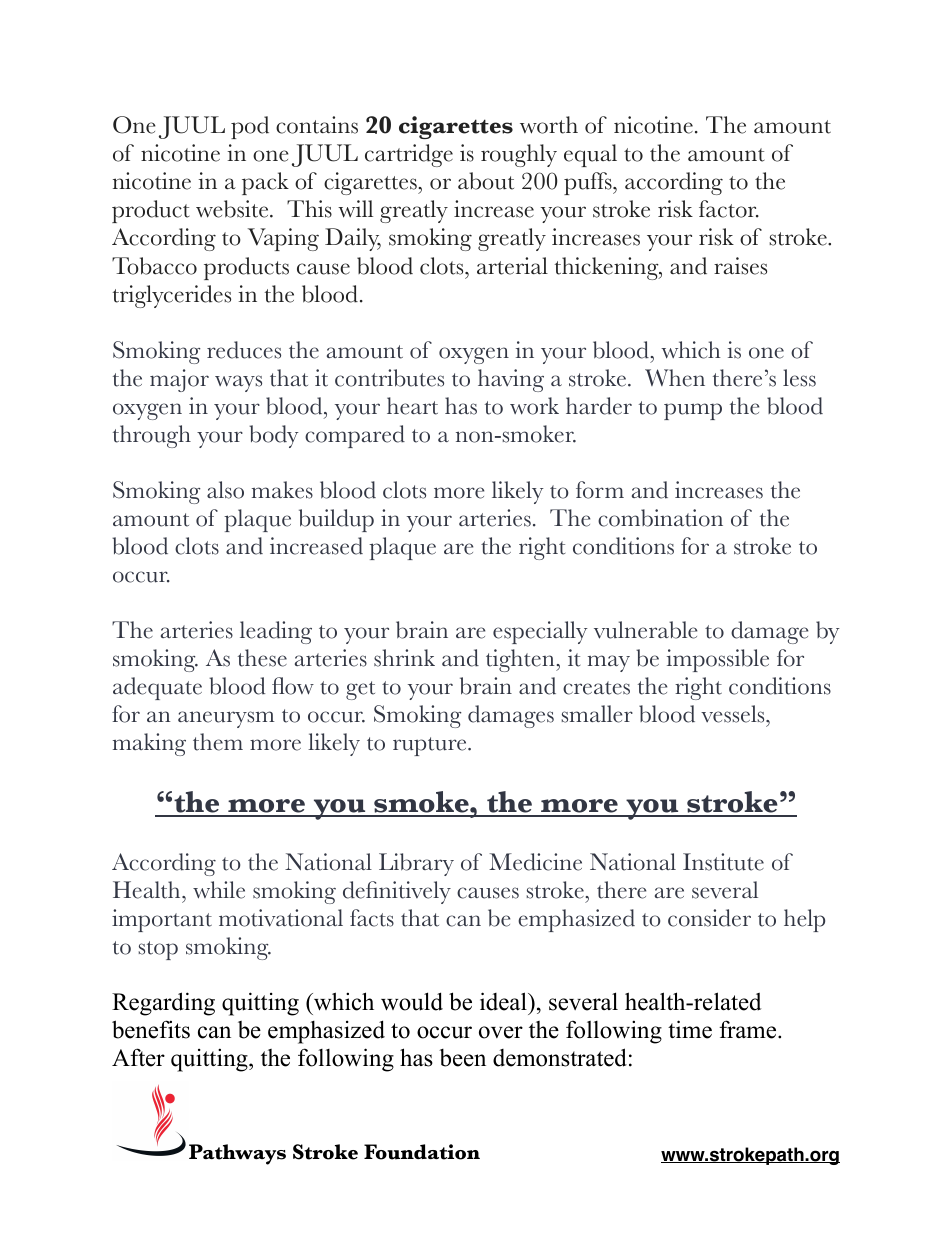  What do you see at coordinates (729, 209) in the screenshot?
I see `factor` at bounding box center [729, 209].
